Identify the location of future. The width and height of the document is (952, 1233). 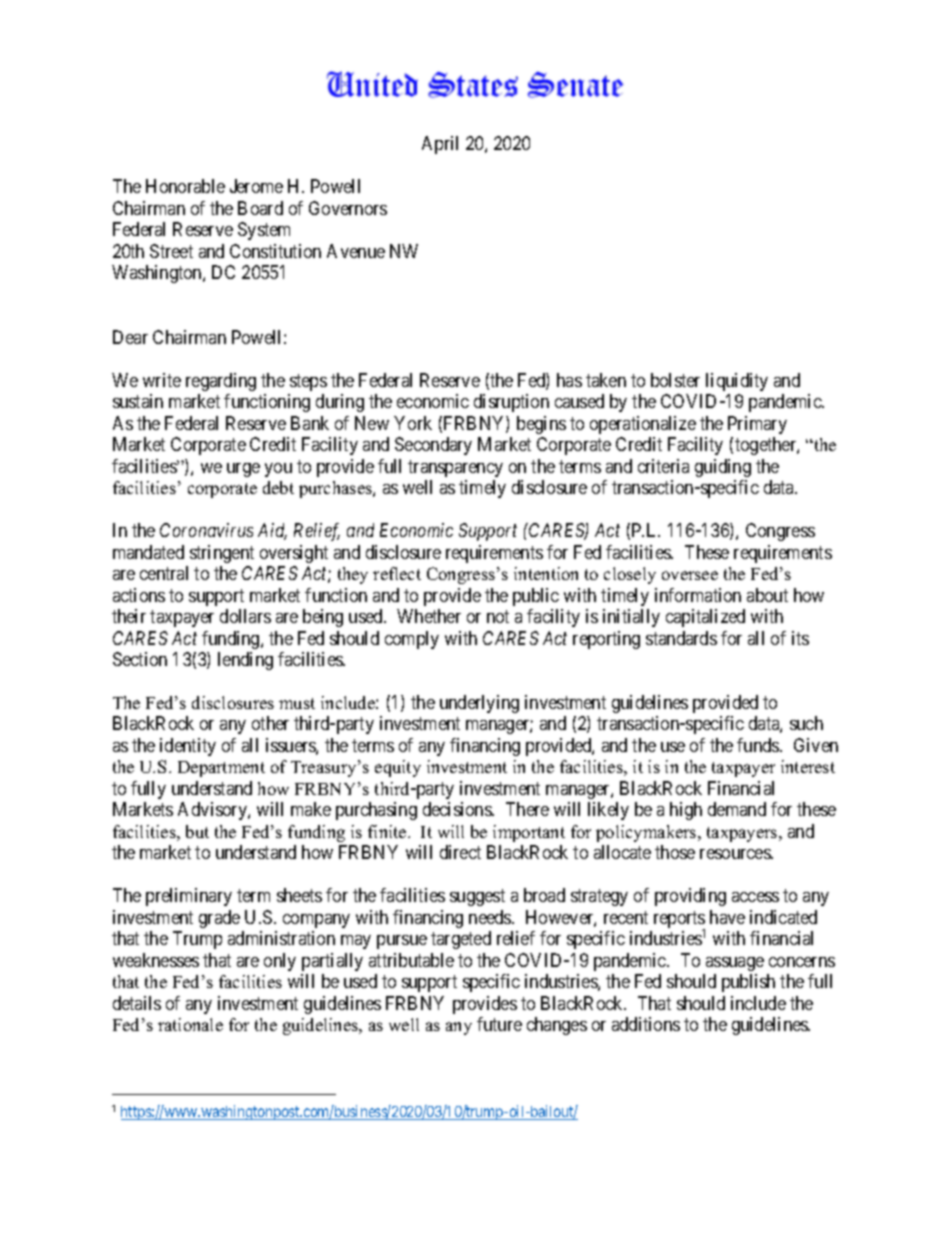
(499, 1024).
